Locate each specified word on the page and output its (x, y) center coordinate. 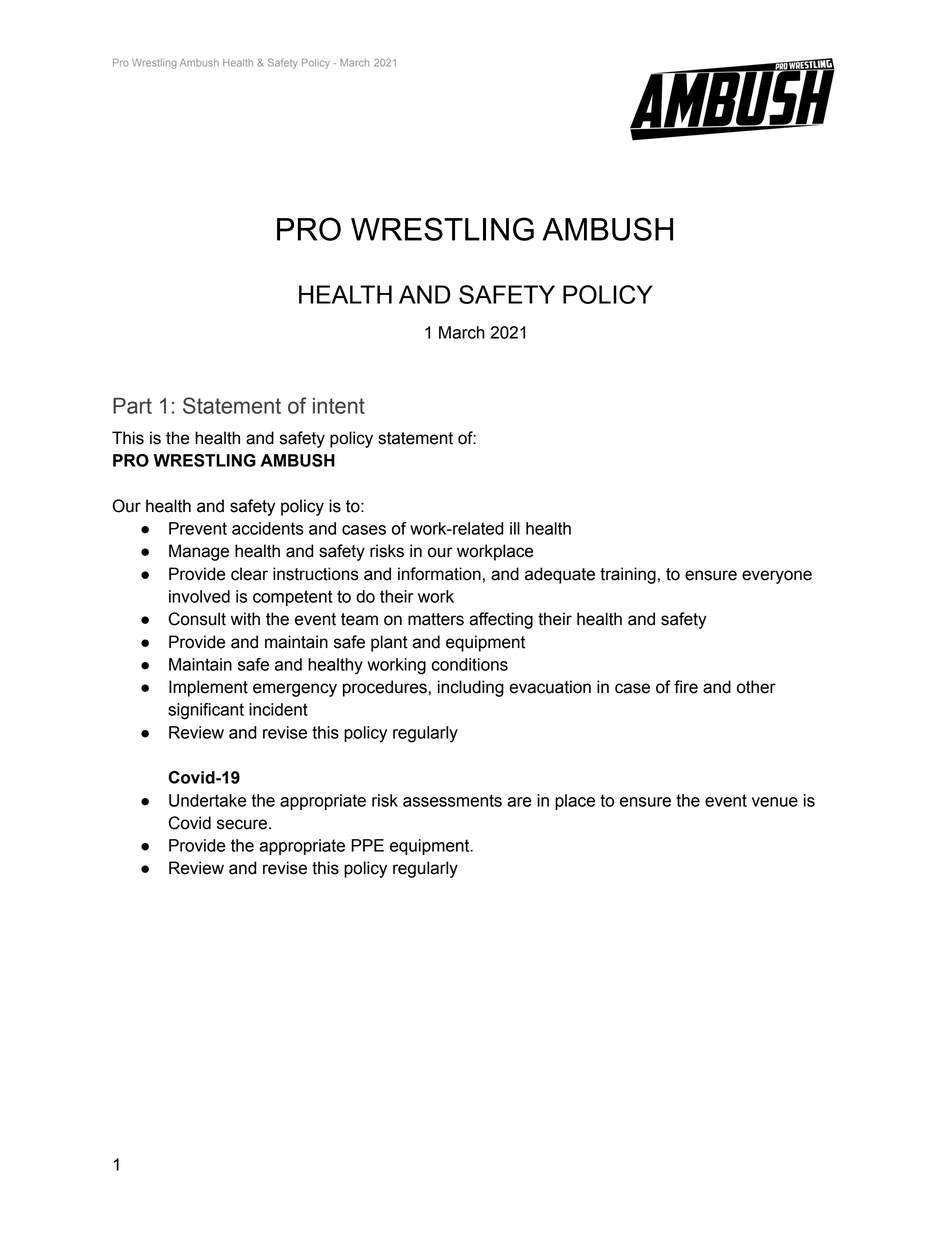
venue (775, 802)
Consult (197, 619)
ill (515, 528)
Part (132, 406)
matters (436, 619)
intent (339, 406)
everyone (777, 577)
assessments (452, 800)
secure (243, 824)
